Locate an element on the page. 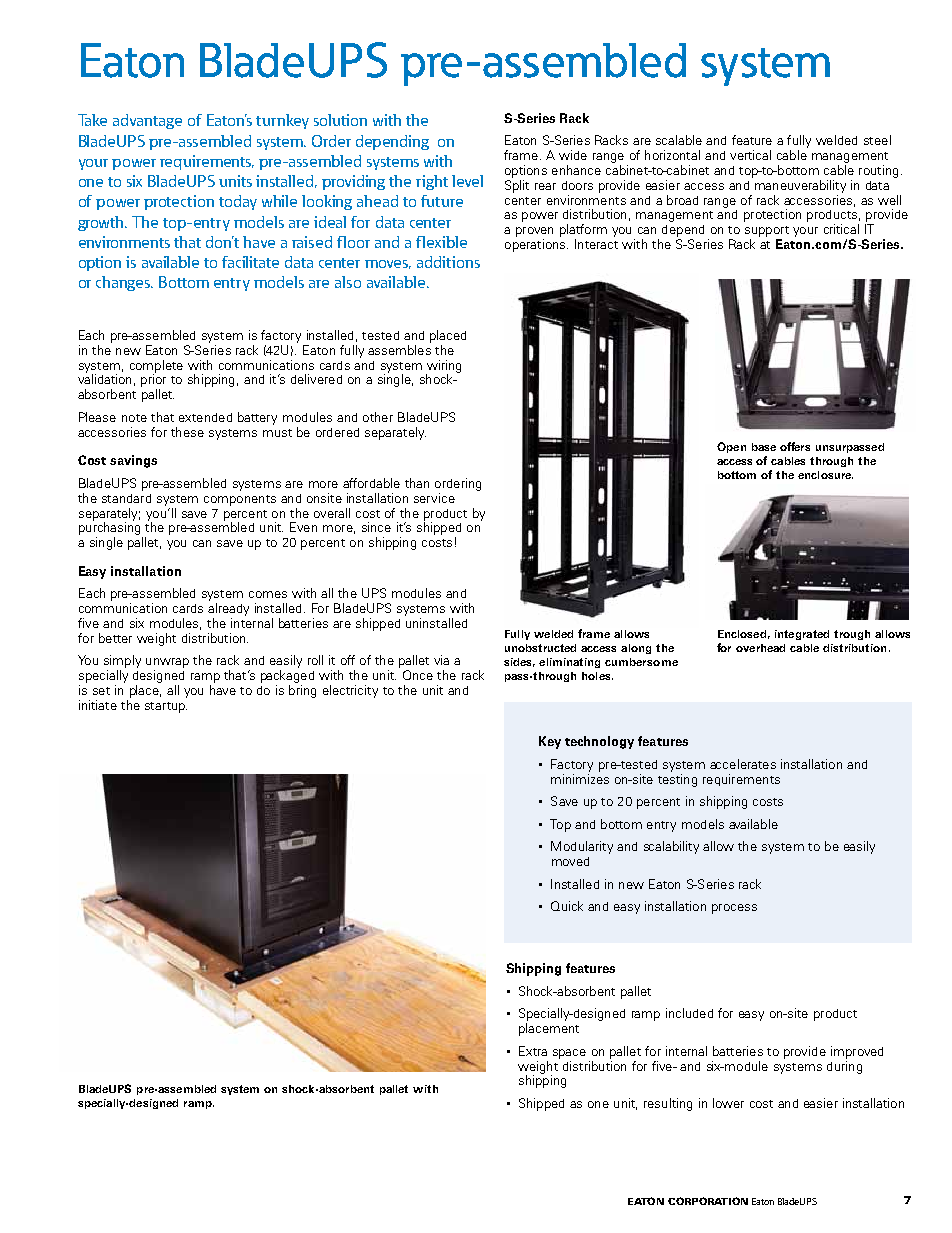 The height and width of the page is (1233, 952). vertical is located at coordinates (750, 155).
